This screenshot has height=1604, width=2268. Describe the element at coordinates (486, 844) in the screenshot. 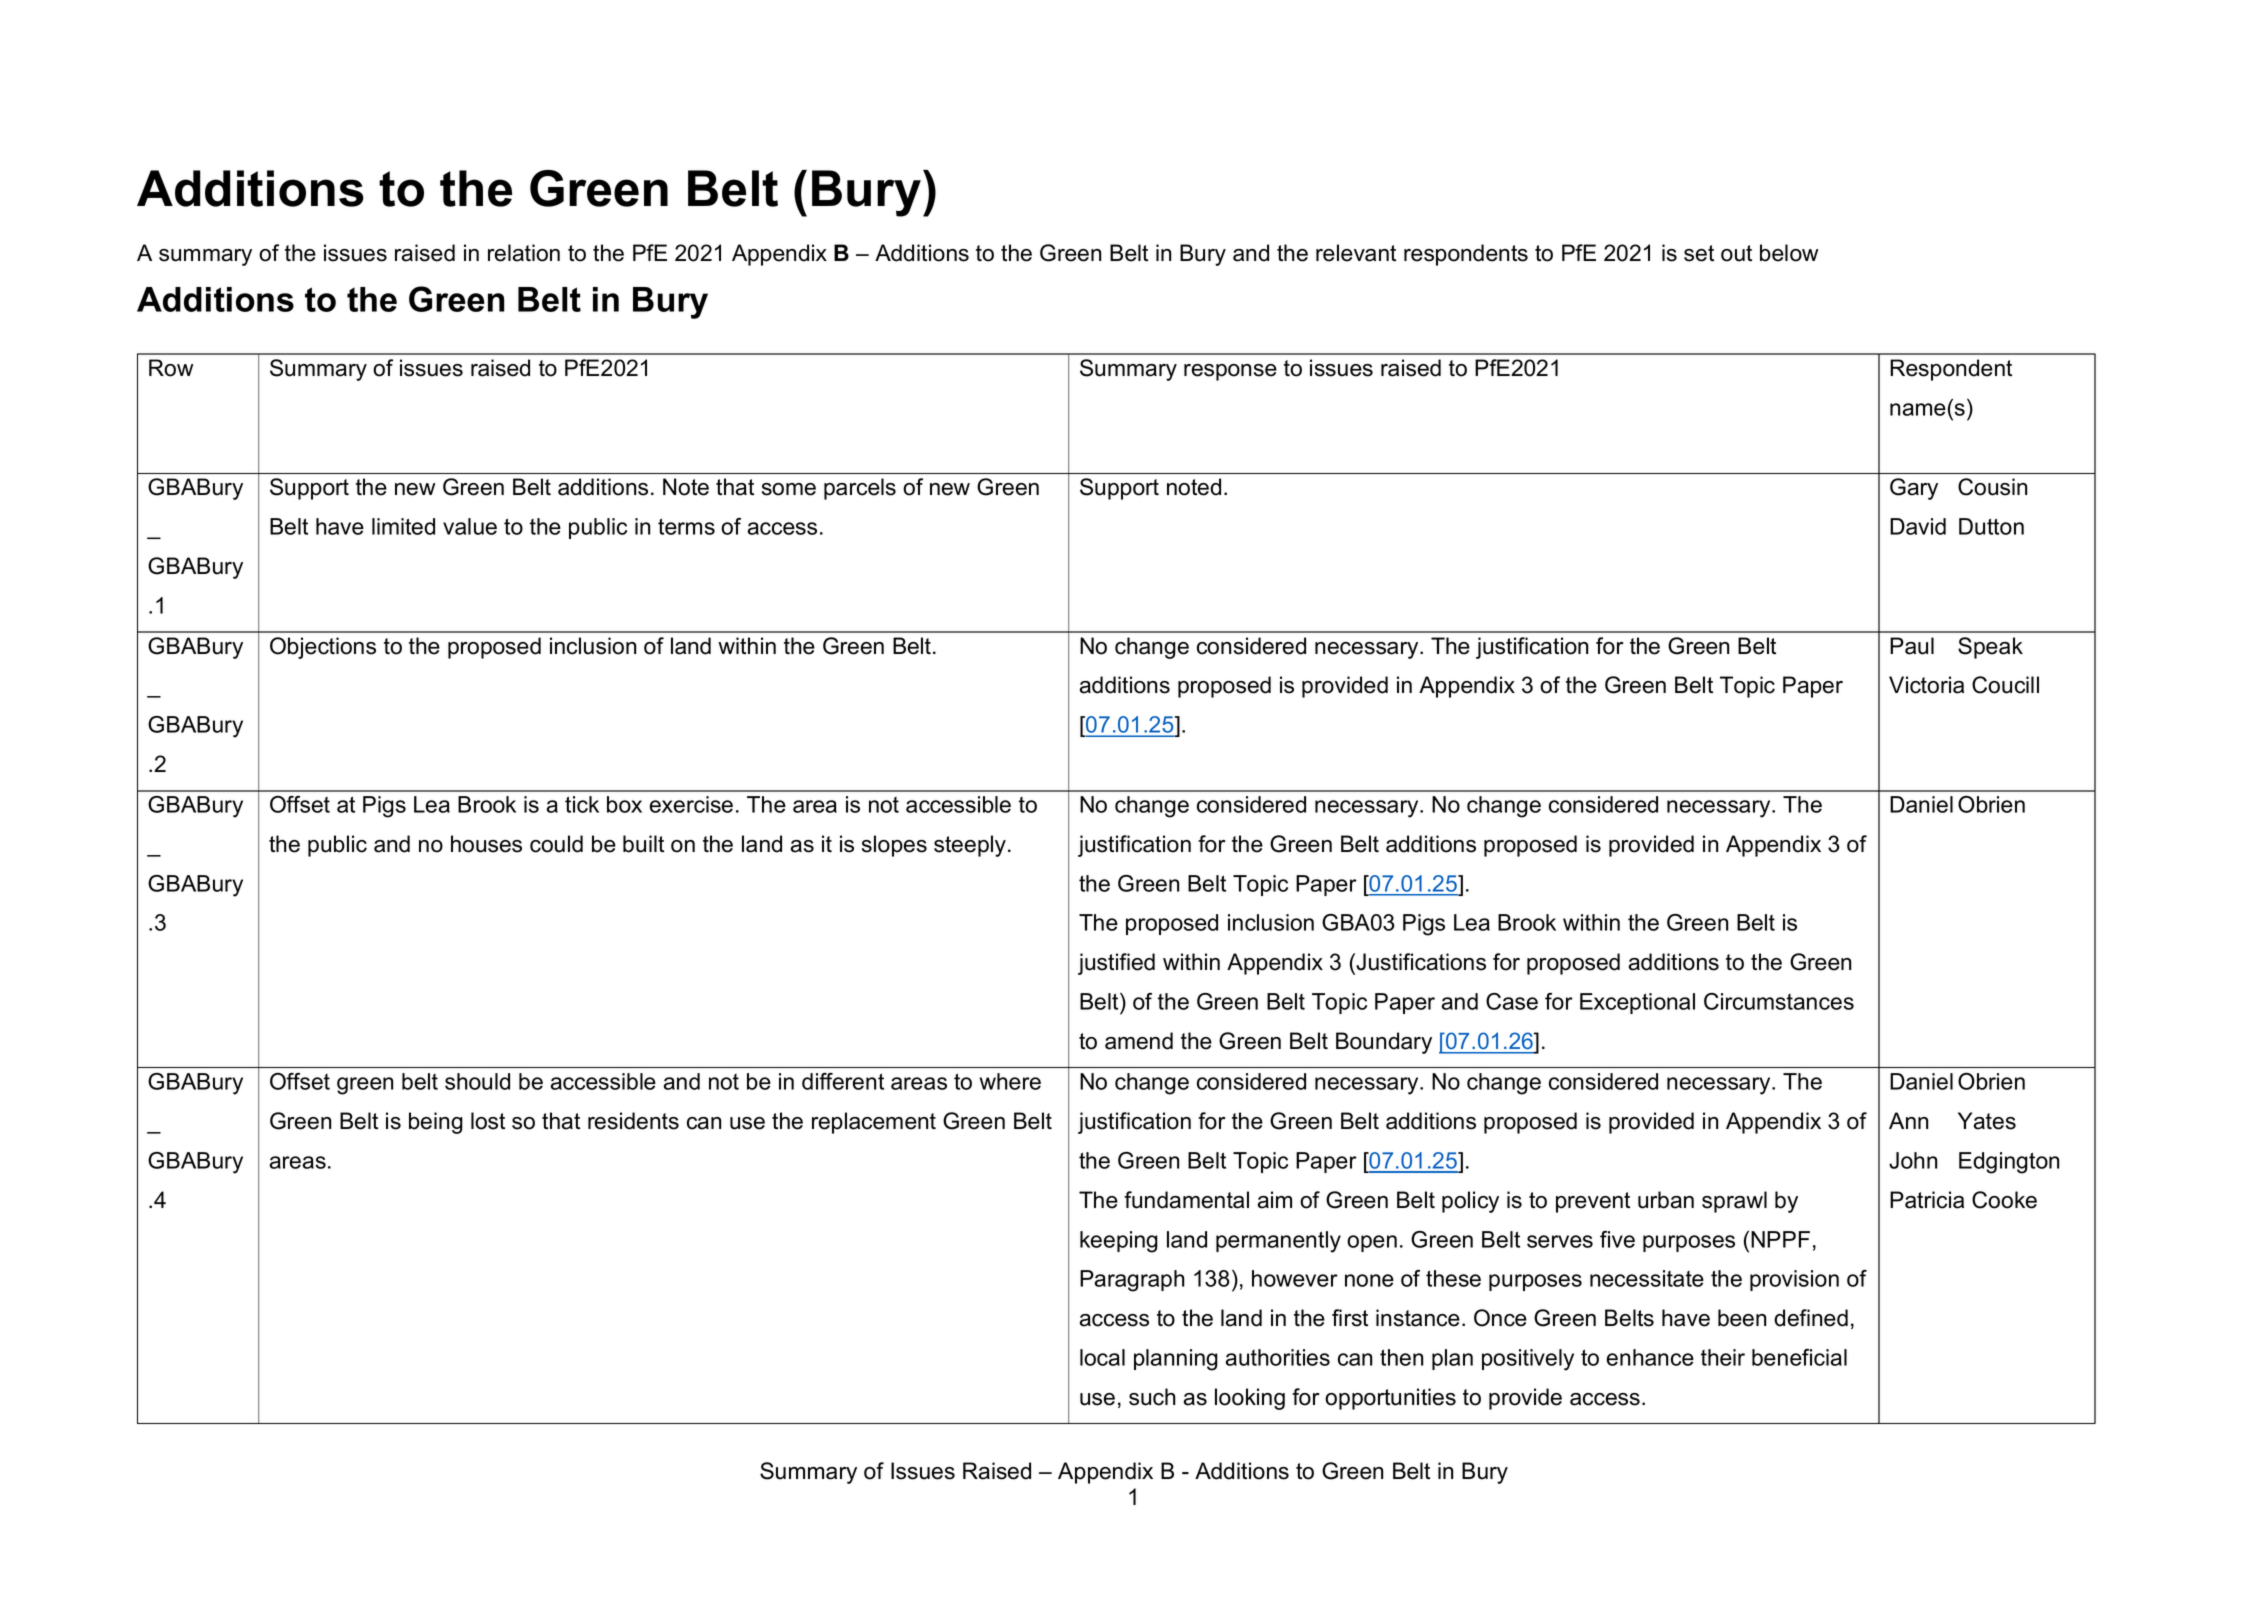

I see `houses` at that location.
